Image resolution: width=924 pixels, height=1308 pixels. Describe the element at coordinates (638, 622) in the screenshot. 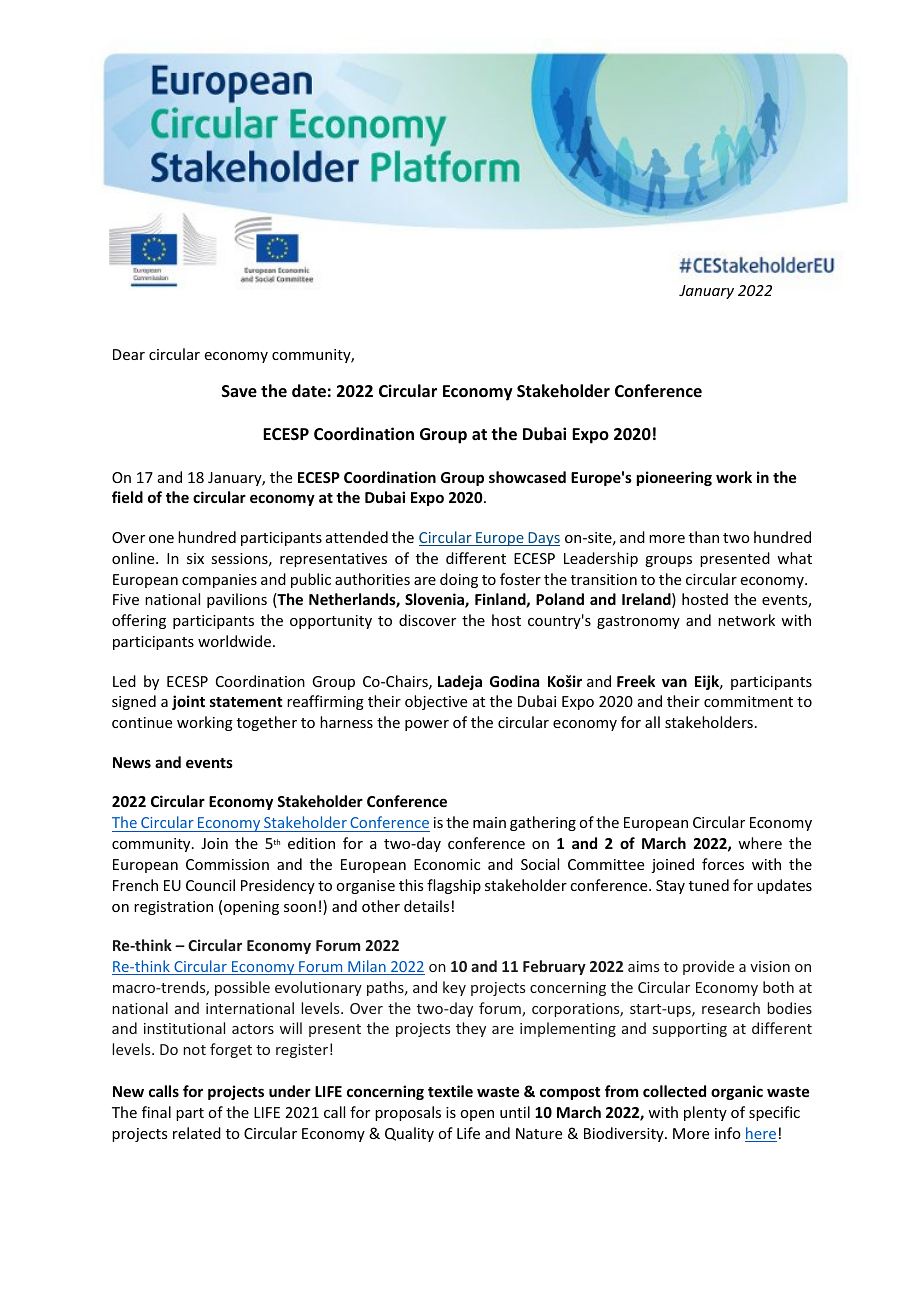

I see `gastronomy` at that location.
